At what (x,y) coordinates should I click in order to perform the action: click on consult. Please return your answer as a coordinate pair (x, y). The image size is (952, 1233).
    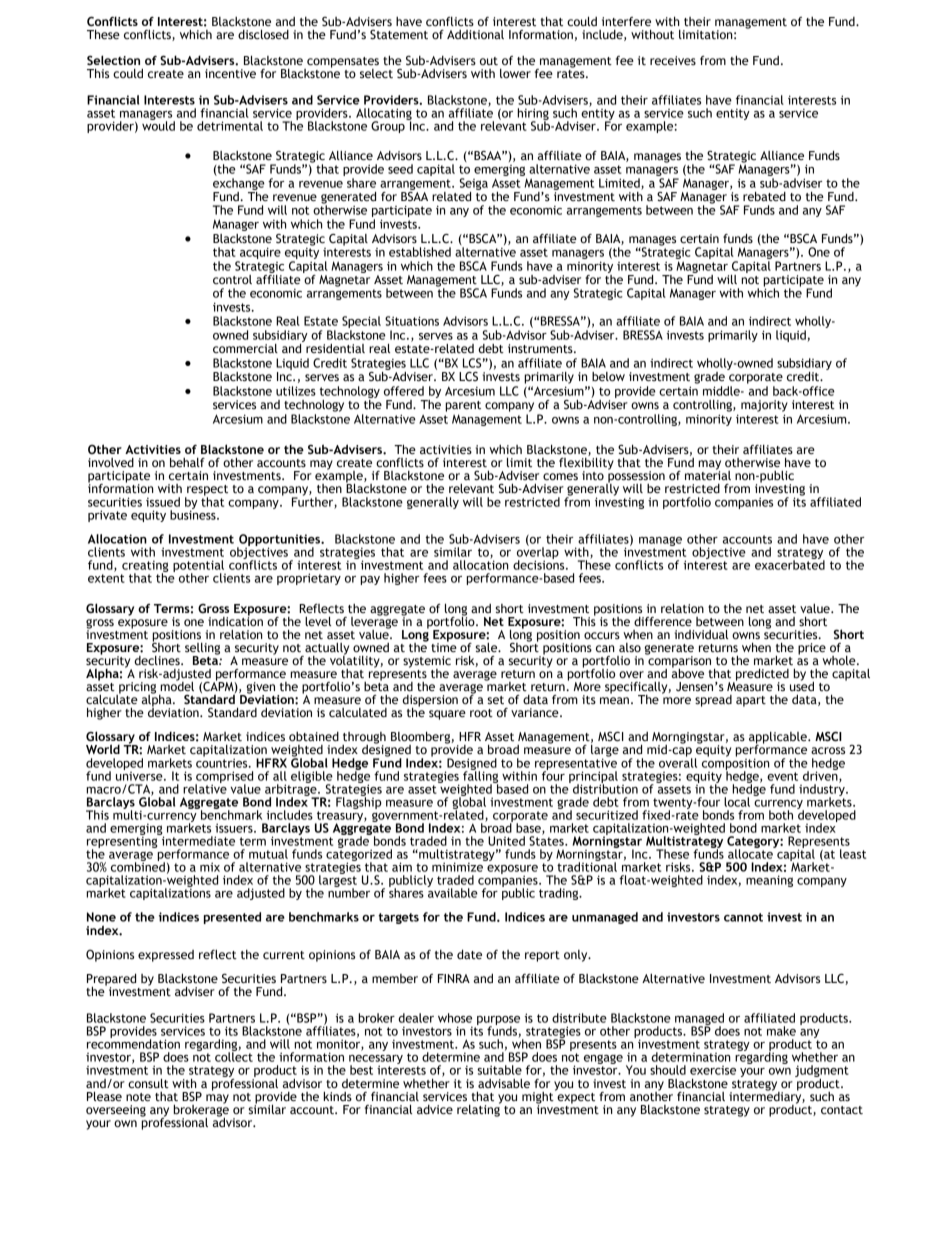
    Looking at the image, I should click on (148, 1083).
